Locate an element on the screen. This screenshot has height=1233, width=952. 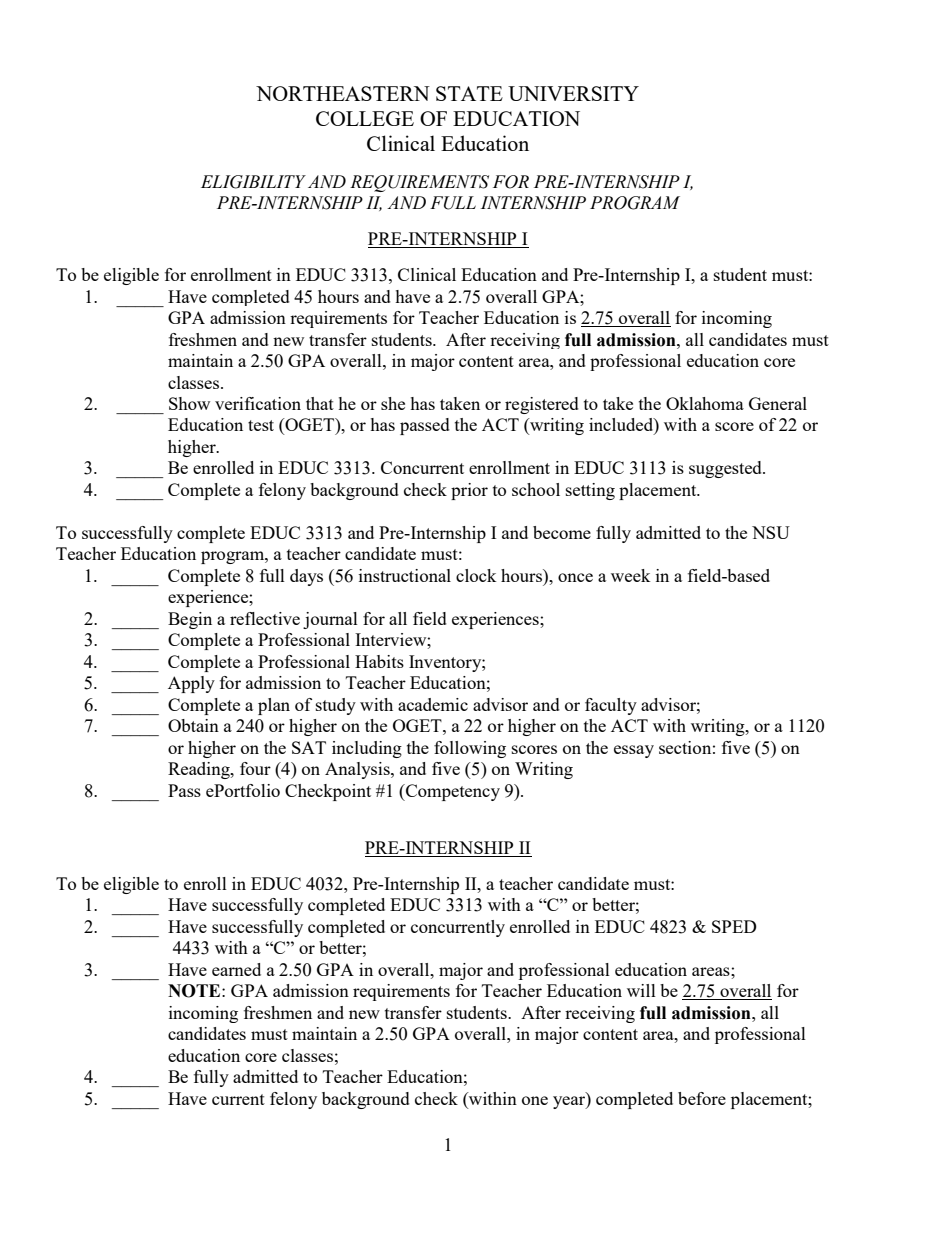
clock is located at coordinates (476, 575).
